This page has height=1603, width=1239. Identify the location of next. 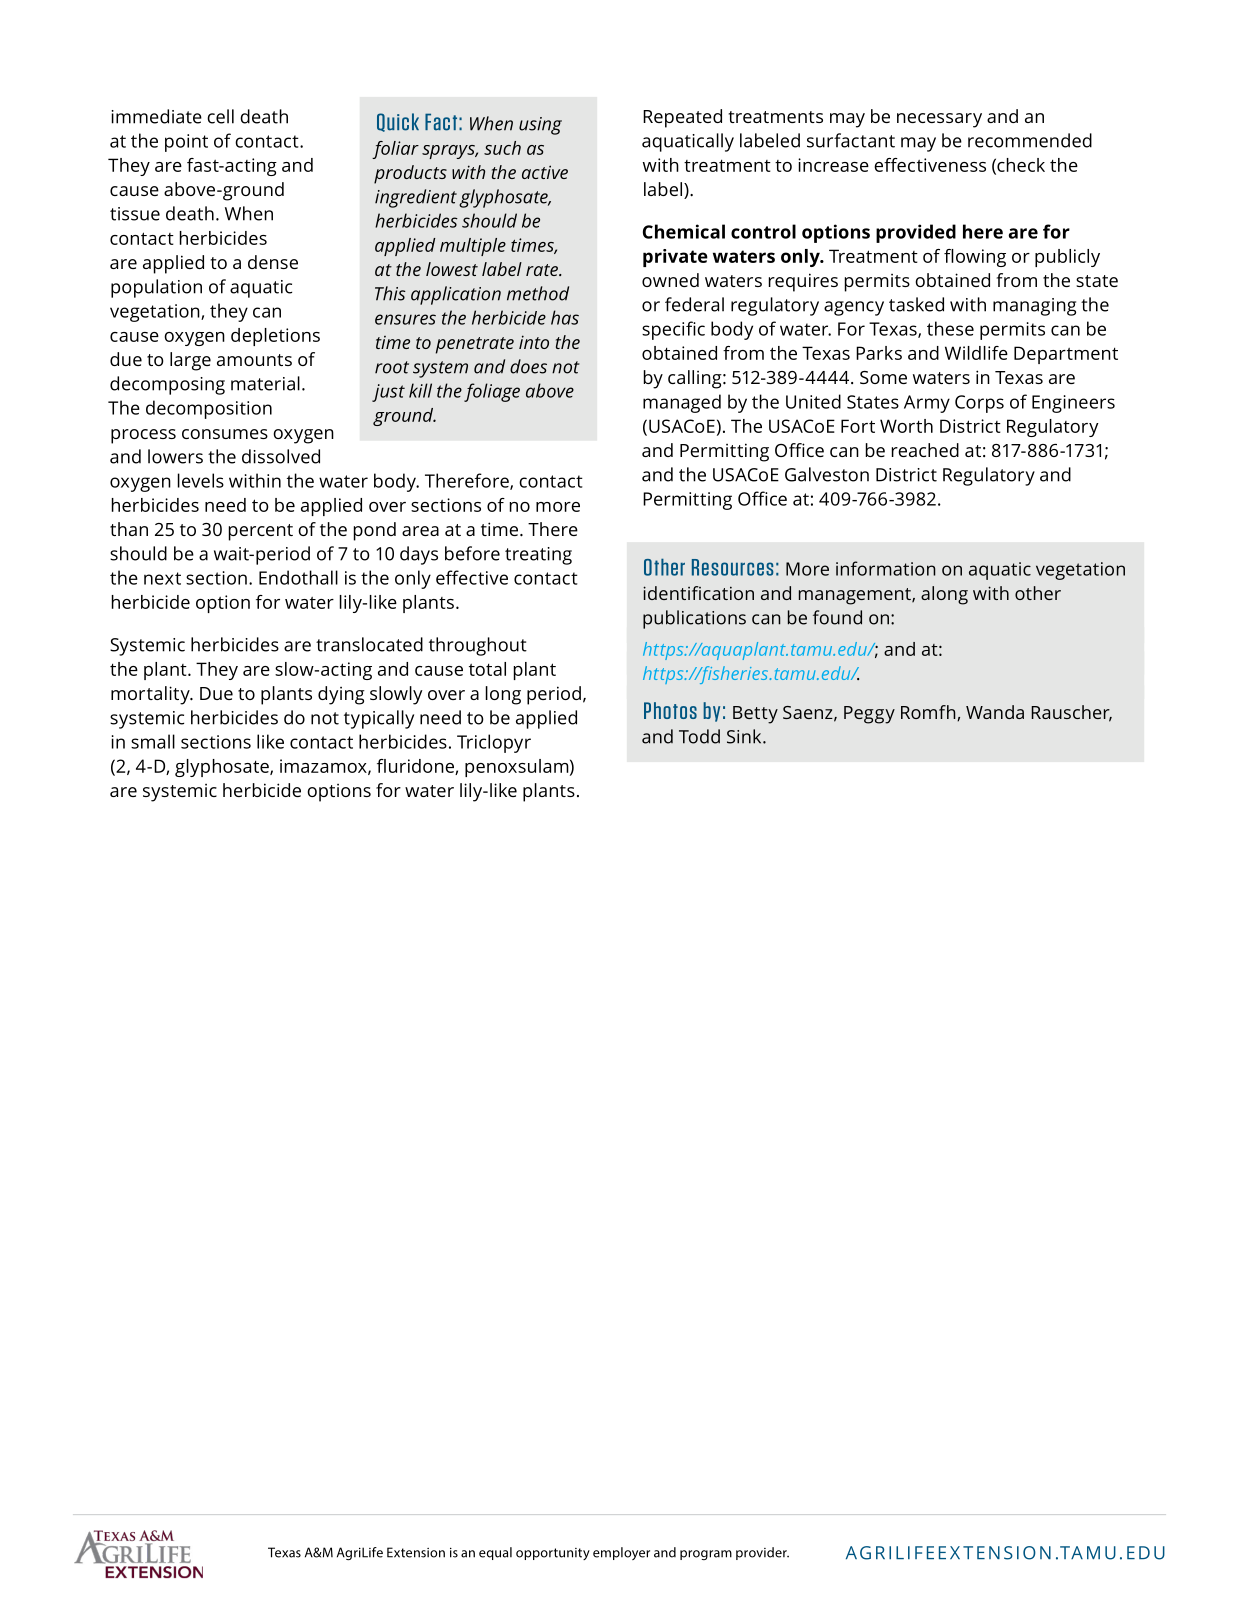
(162, 578).
